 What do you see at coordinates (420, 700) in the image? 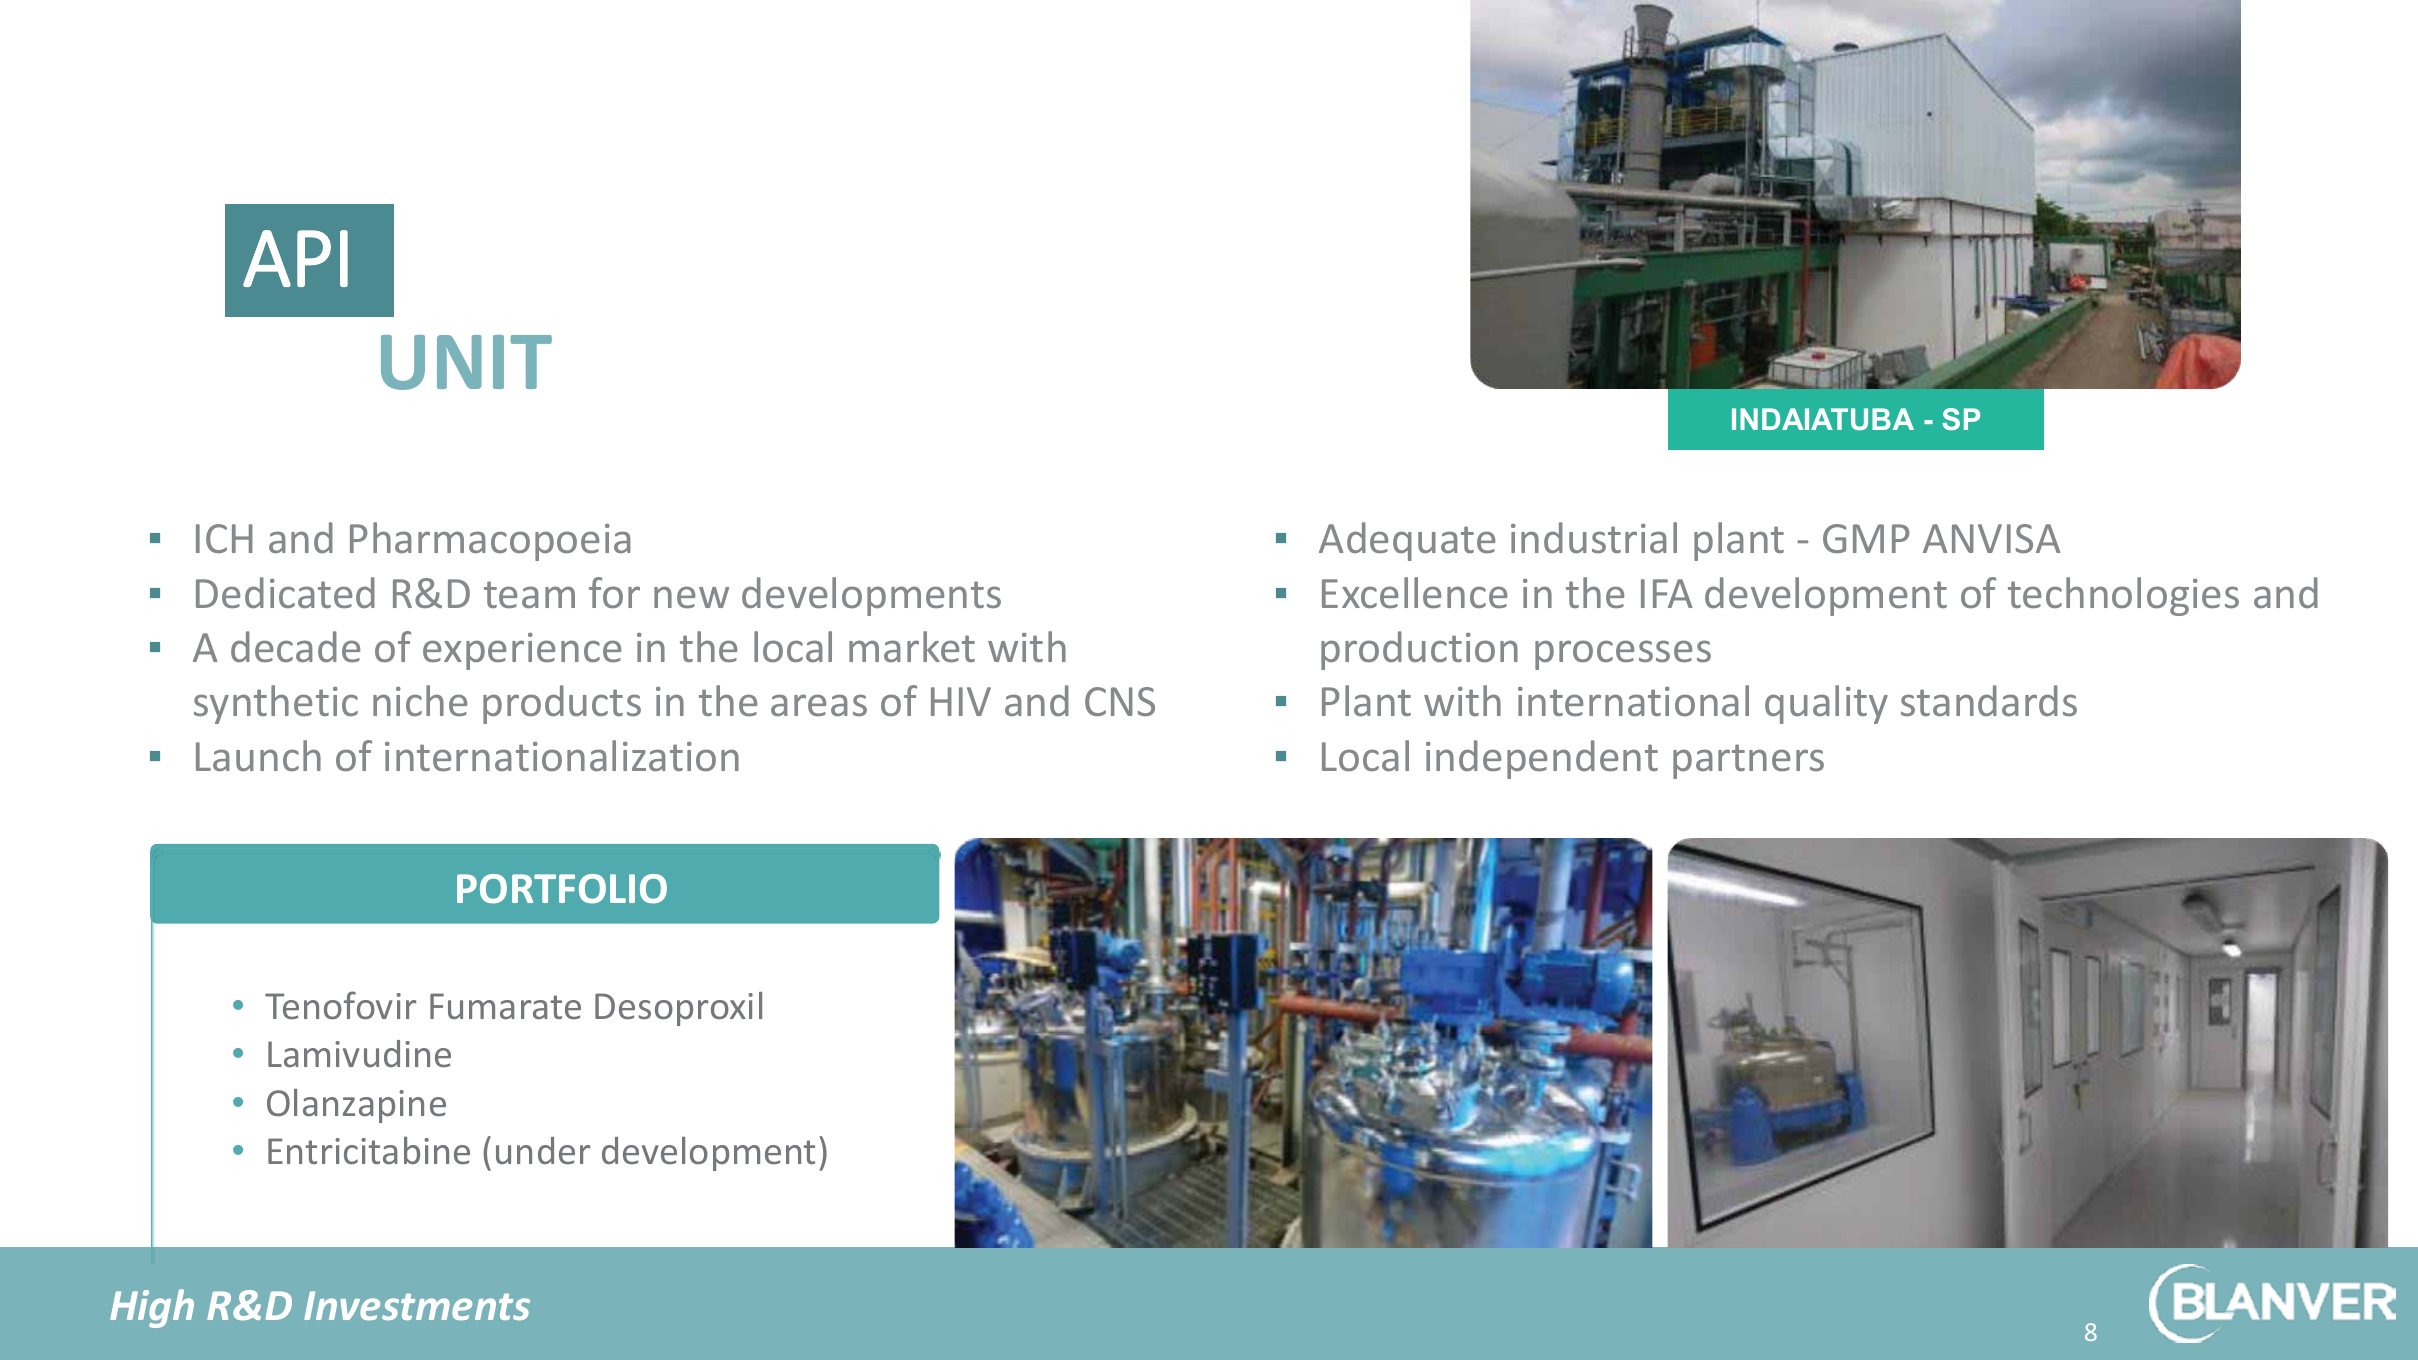
I see `niche` at bounding box center [420, 700].
